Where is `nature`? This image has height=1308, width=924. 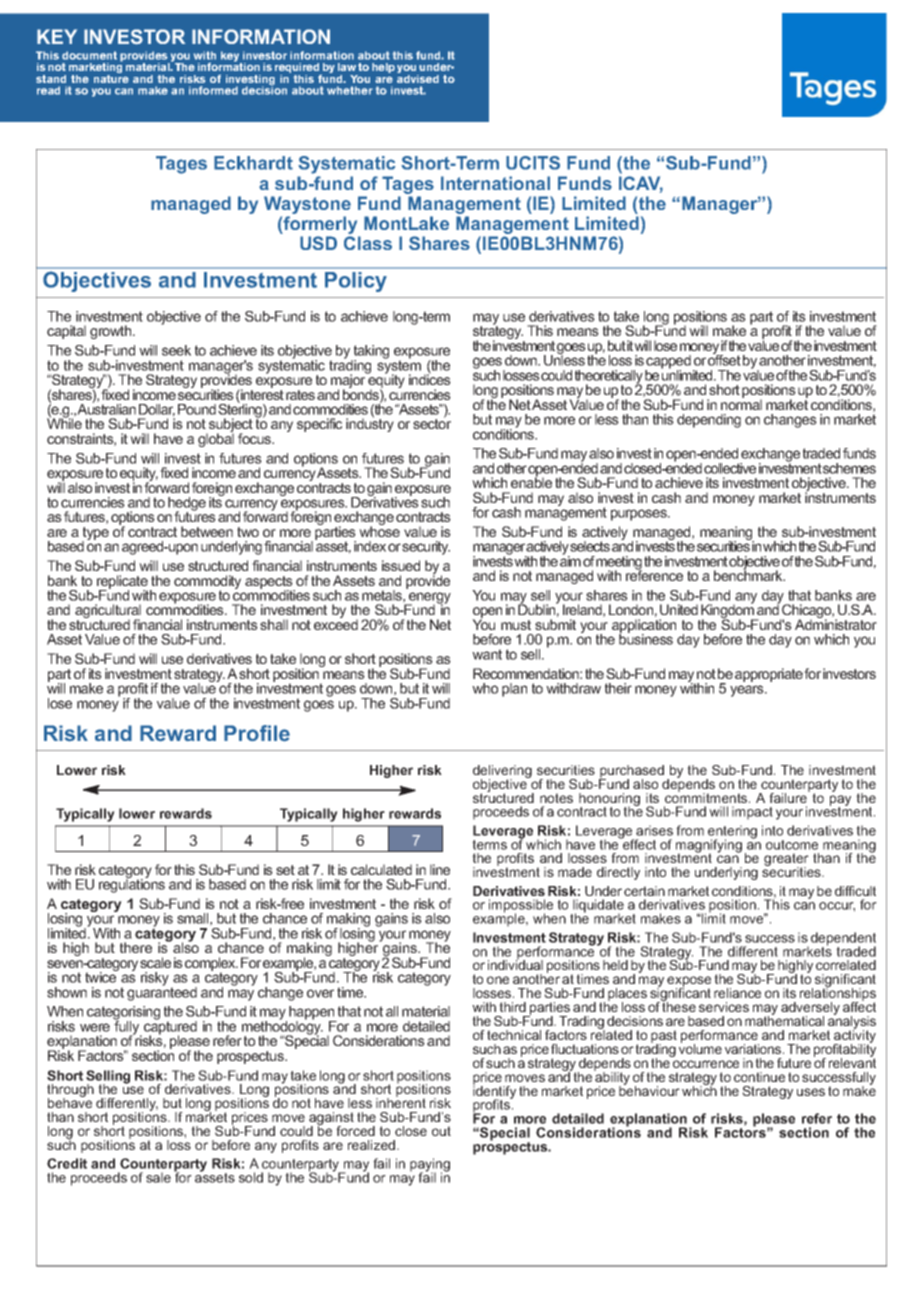 nature is located at coordinates (111, 79).
